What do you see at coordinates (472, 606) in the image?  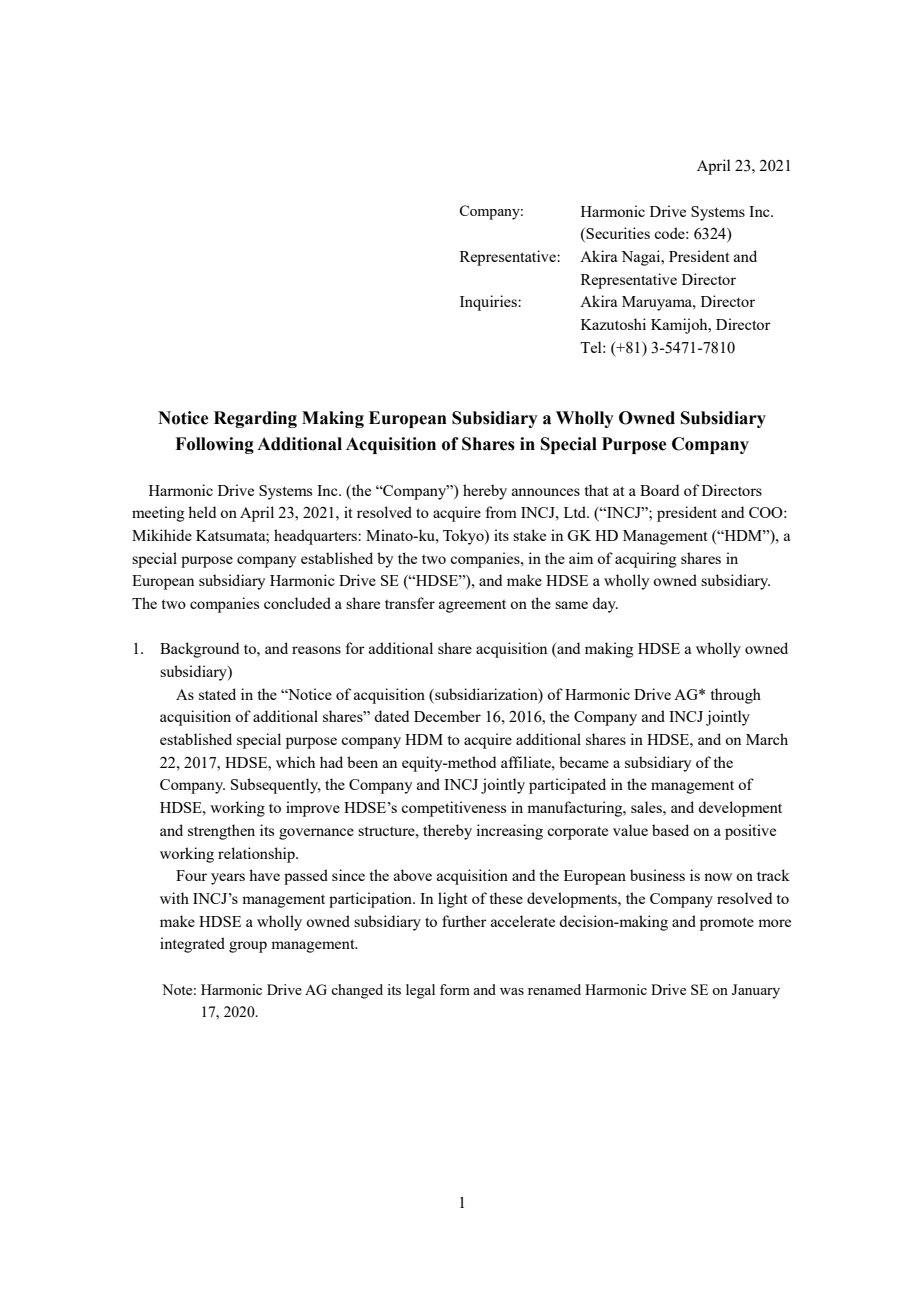 I see `agreement` at bounding box center [472, 606].
